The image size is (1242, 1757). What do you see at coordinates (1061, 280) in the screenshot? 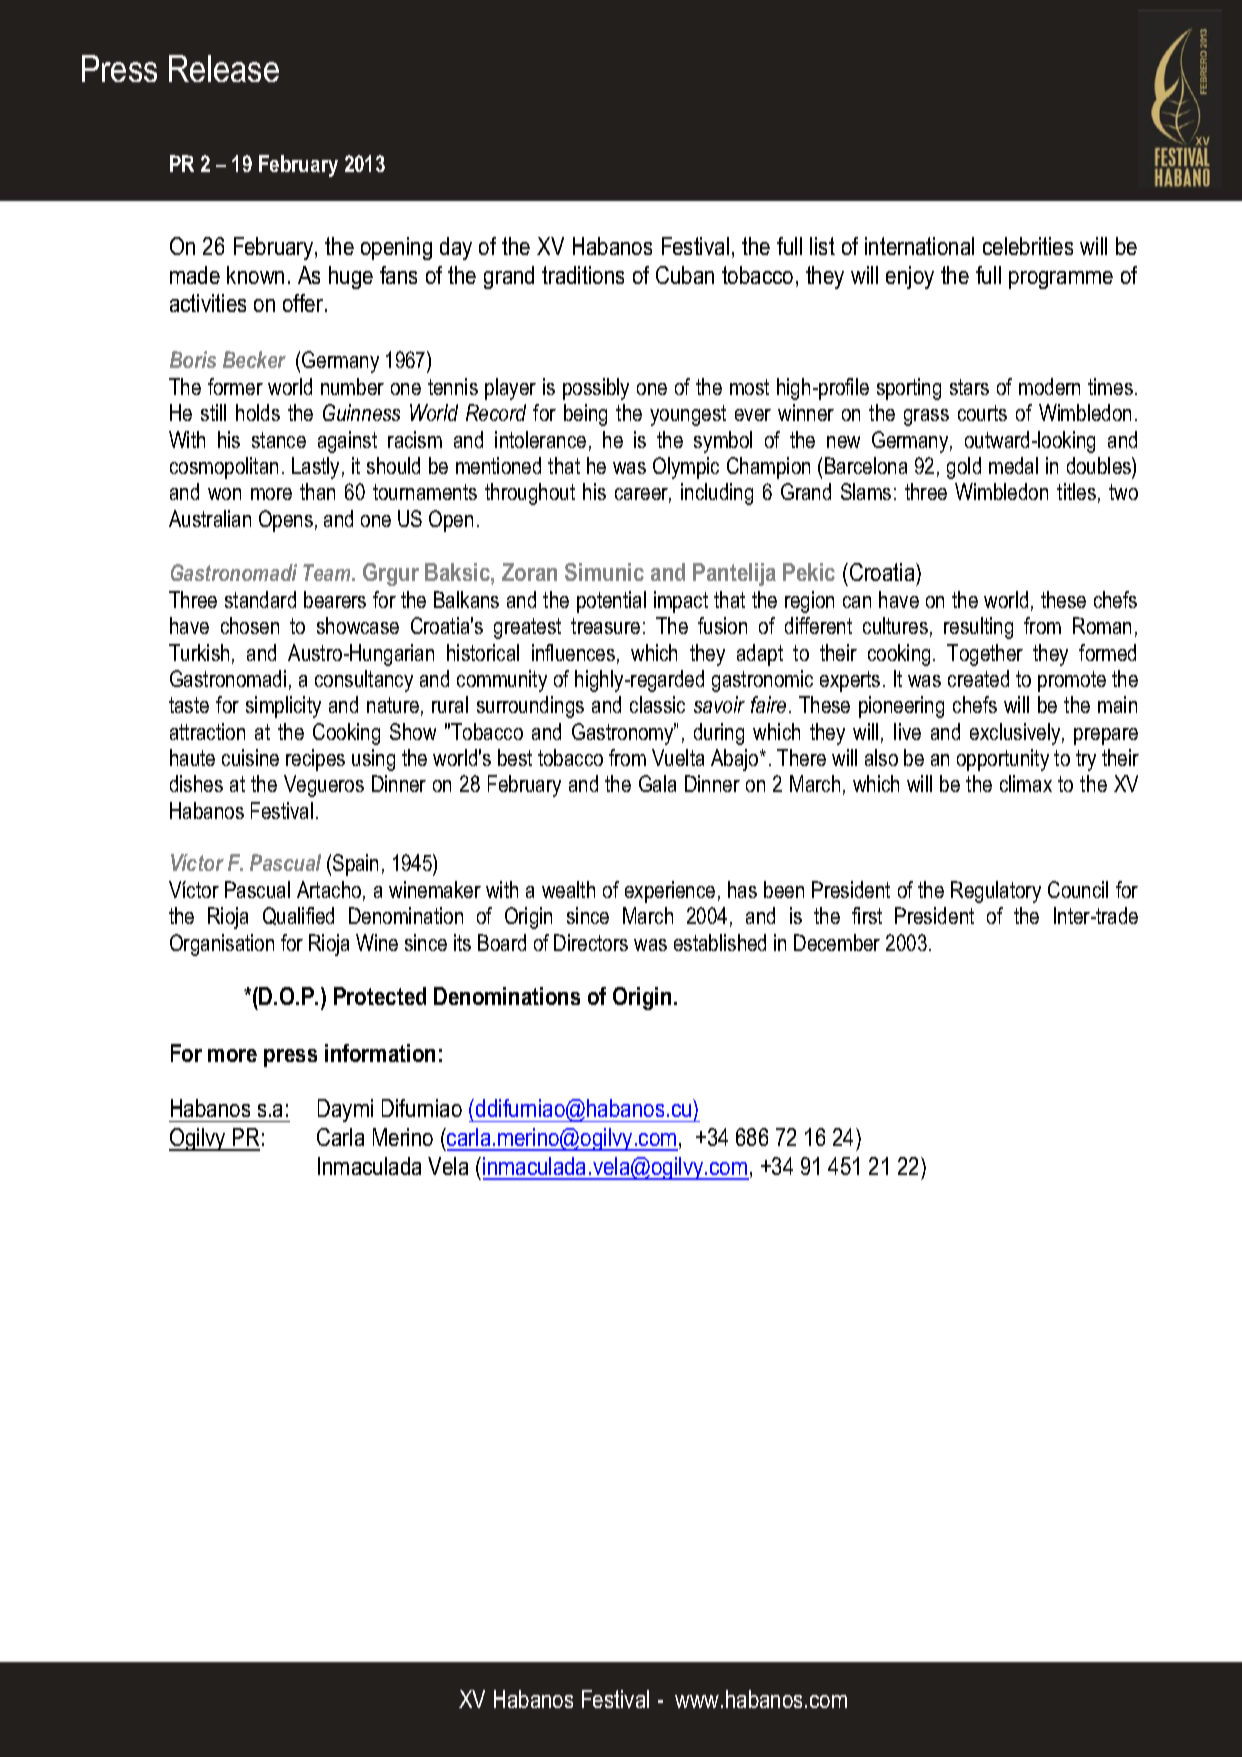
I see `programme` at bounding box center [1061, 280].
